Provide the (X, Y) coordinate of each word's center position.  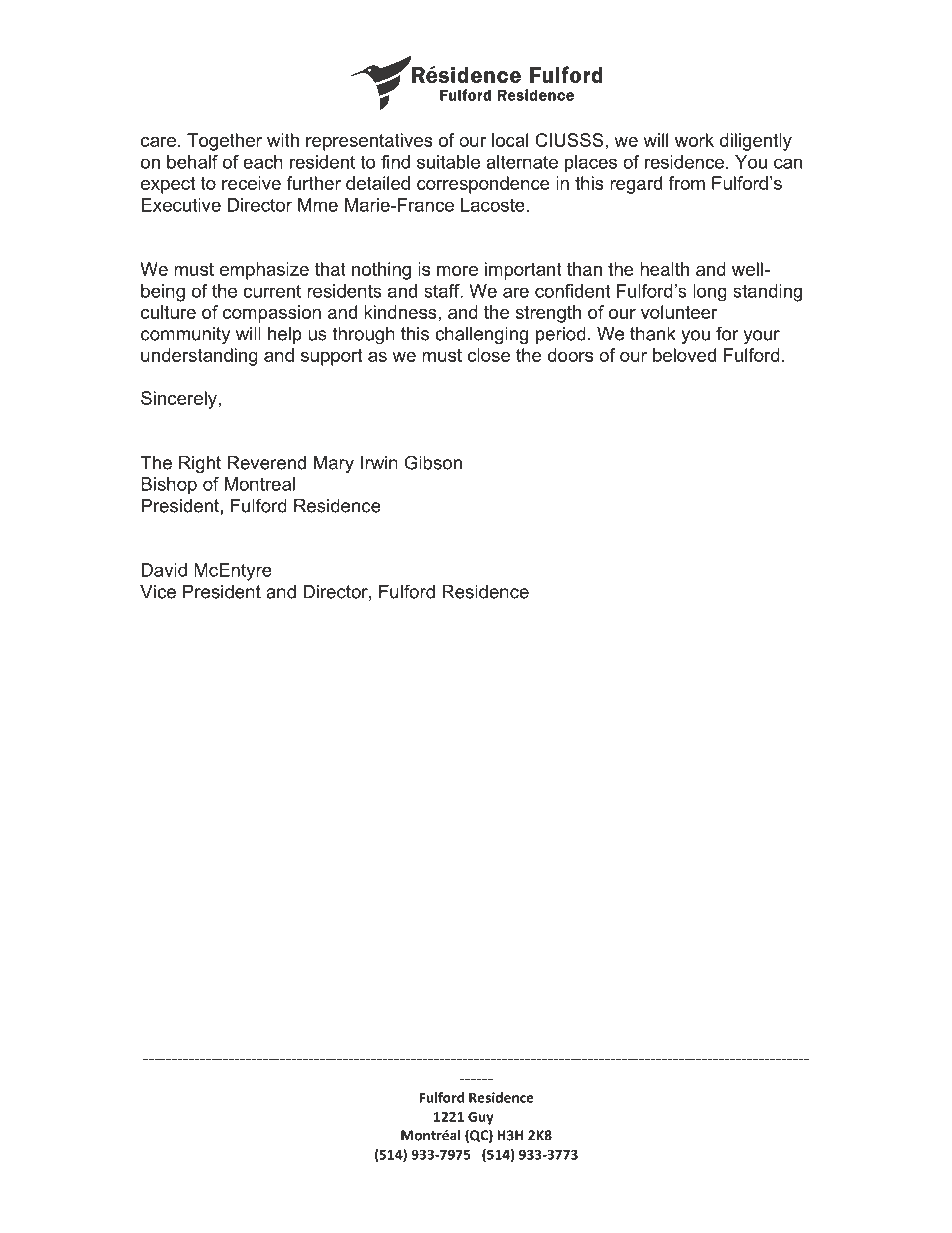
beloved (684, 355)
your (762, 337)
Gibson (433, 462)
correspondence (483, 185)
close (489, 355)
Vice (158, 592)
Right (200, 464)
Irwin (379, 463)
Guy (480, 1118)
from (686, 183)
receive (251, 183)
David (164, 570)
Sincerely (179, 400)
